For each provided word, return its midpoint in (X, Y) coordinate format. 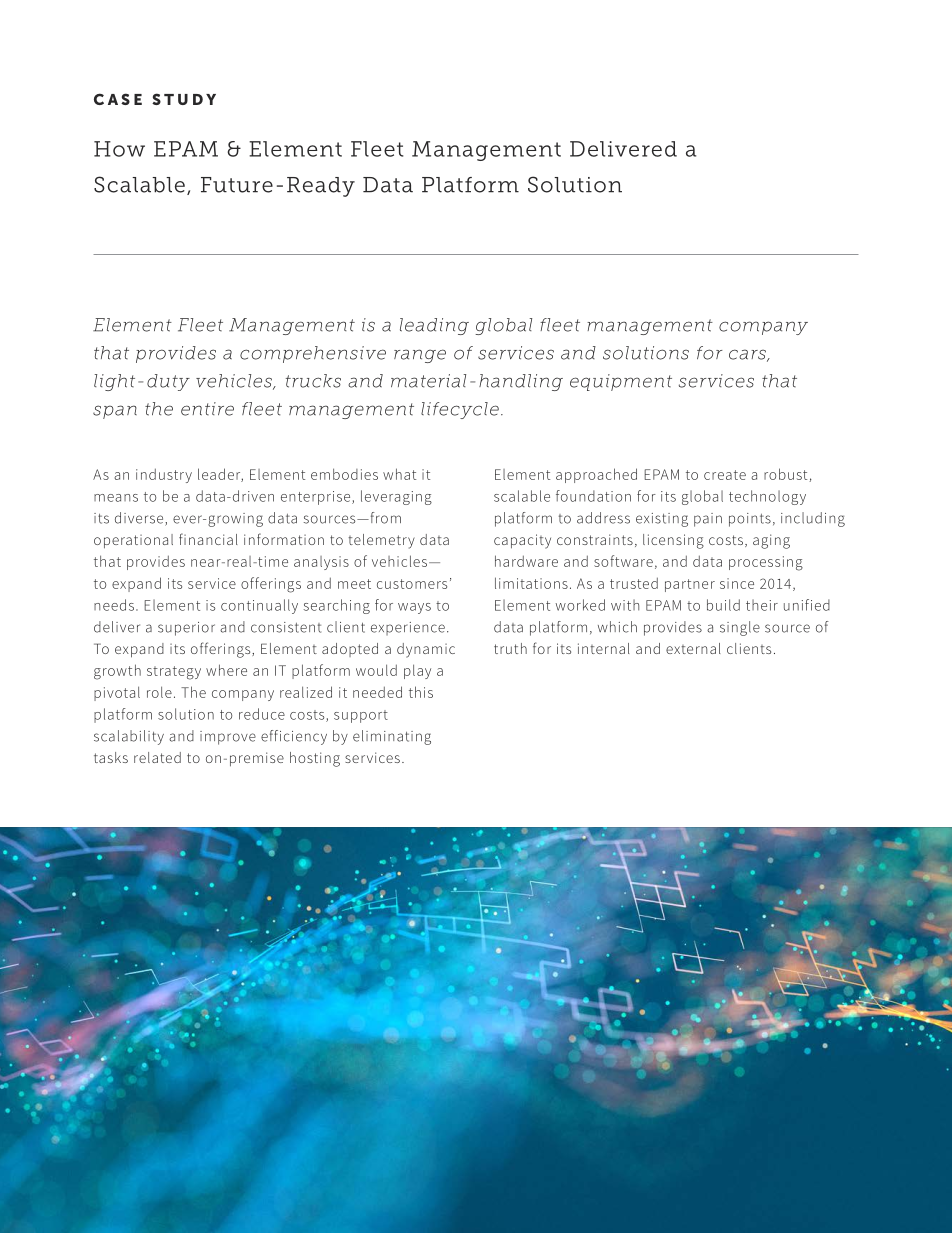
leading (434, 326)
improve (228, 738)
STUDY (184, 99)
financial (208, 539)
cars (748, 355)
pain (708, 520)
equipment (621, 382)
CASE (118, 99)
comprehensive (313, 354)
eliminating (392, 737)
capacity (522, 541)
